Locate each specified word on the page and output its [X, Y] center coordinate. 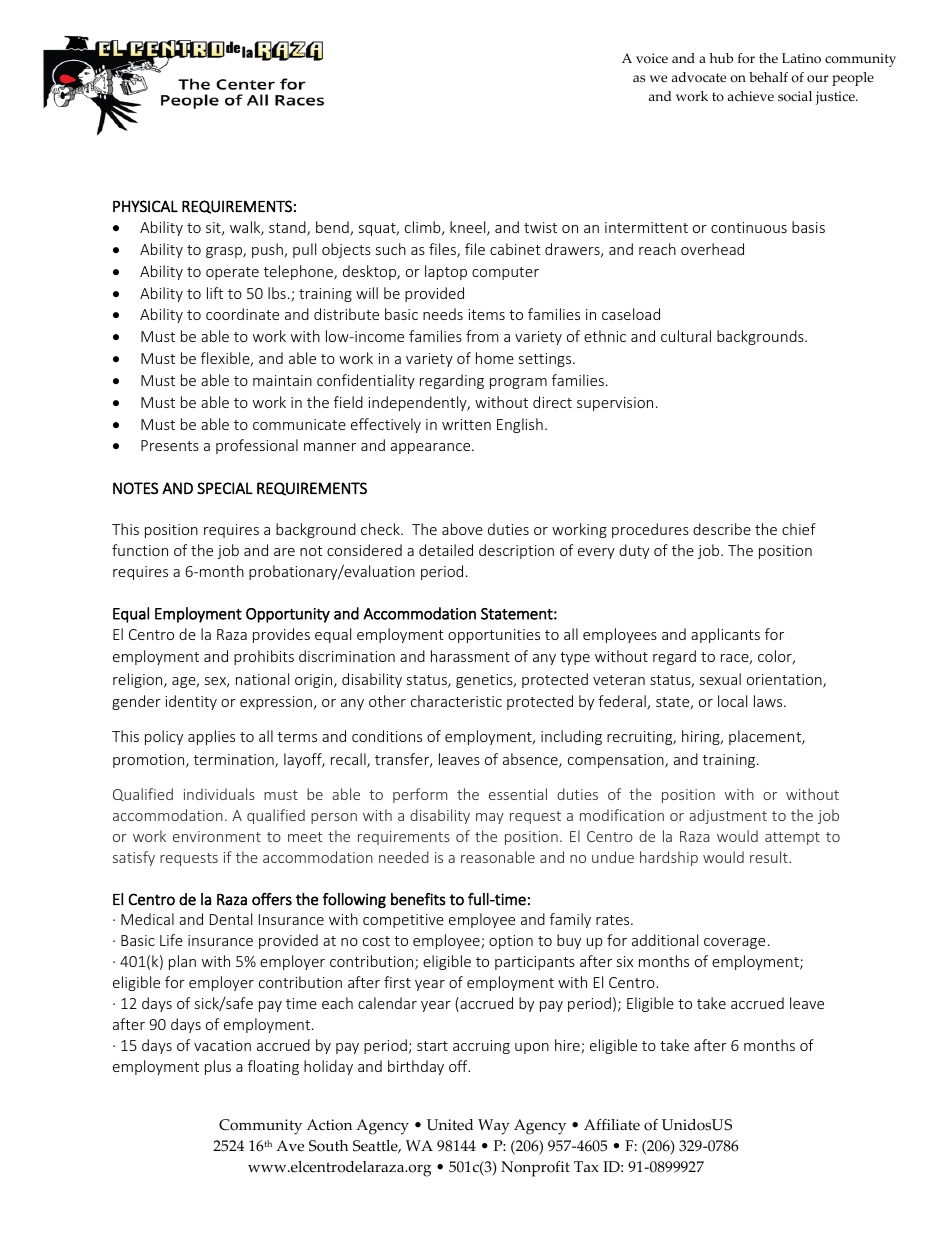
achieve [751, 96]
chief [799, 529]
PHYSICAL [145, 206]
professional [257, 446]
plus [218, 1067]
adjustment [728, 816]
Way [494, 1127]
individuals [219, 794]
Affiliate [612, 1125]
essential [518, 794]
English [520, 425]
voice [652, 58]
